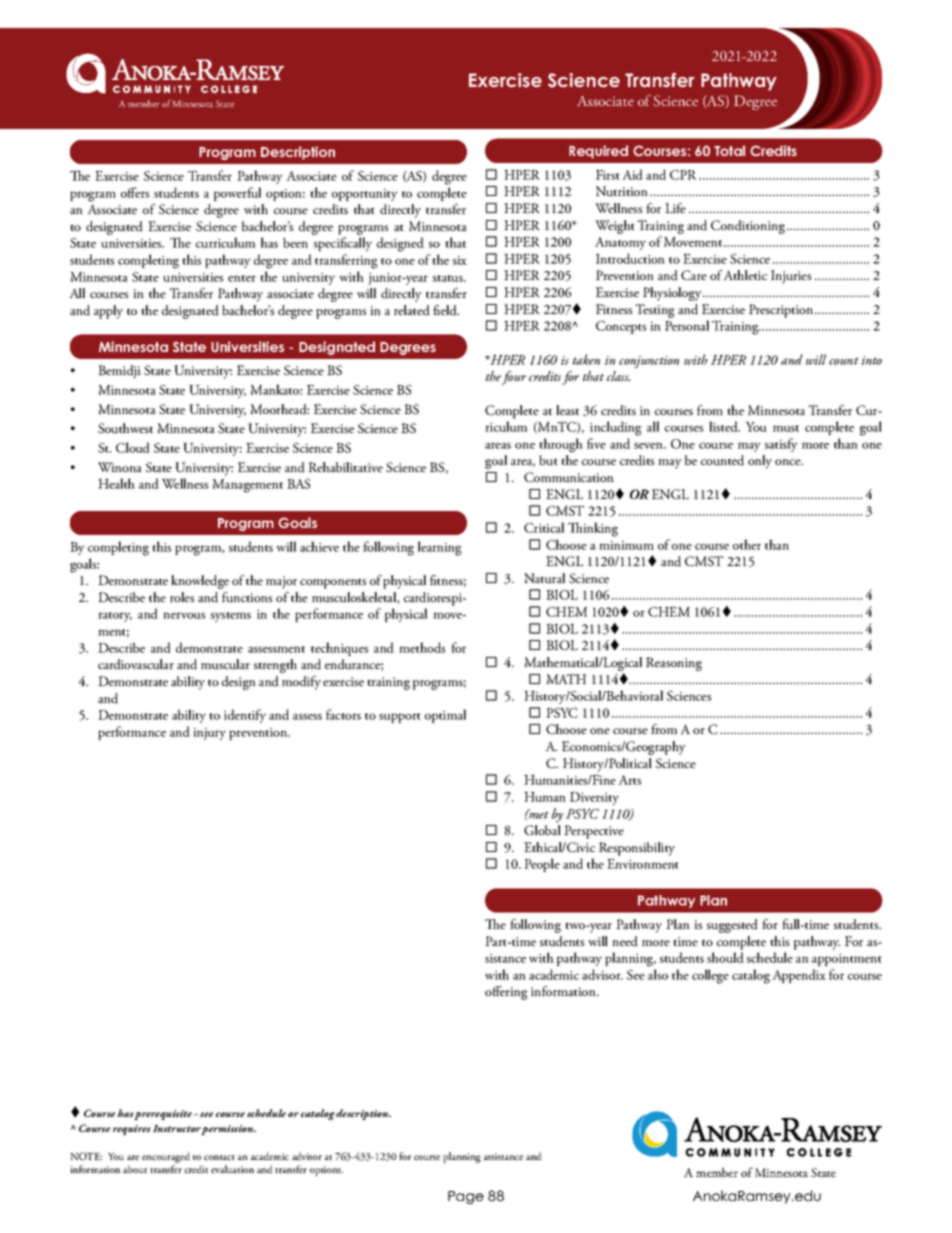 This page has width=952, height=1233. What do you see at coordinates (542, 830) in the page?
I see `Global` at bounding box center [542, 830].
